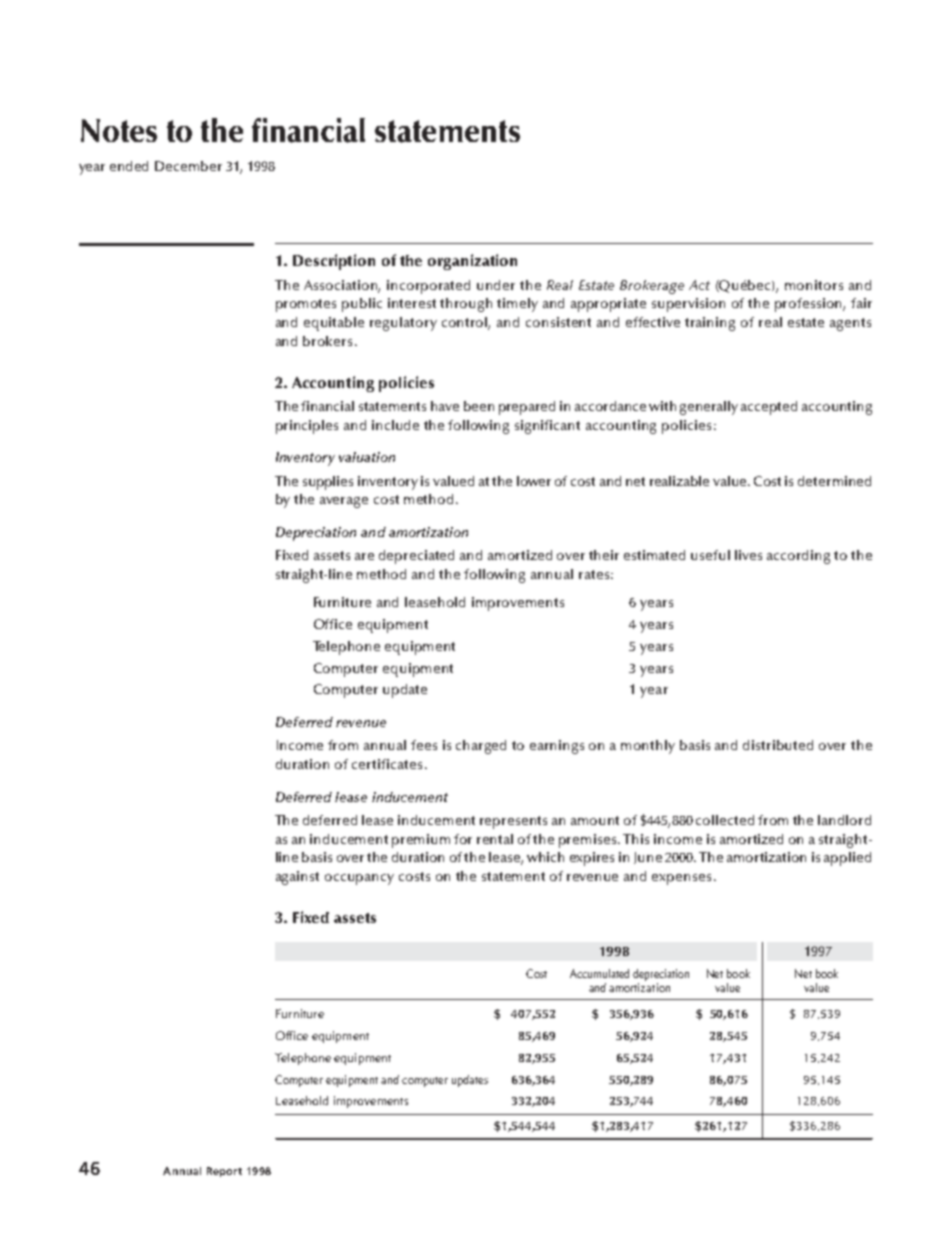 The height and width of the screenshot is (1233, 952). What do you see at coordinates (599, 973) in the screenshot?
I see `Accumulated` at bounding box center [599, 973].
